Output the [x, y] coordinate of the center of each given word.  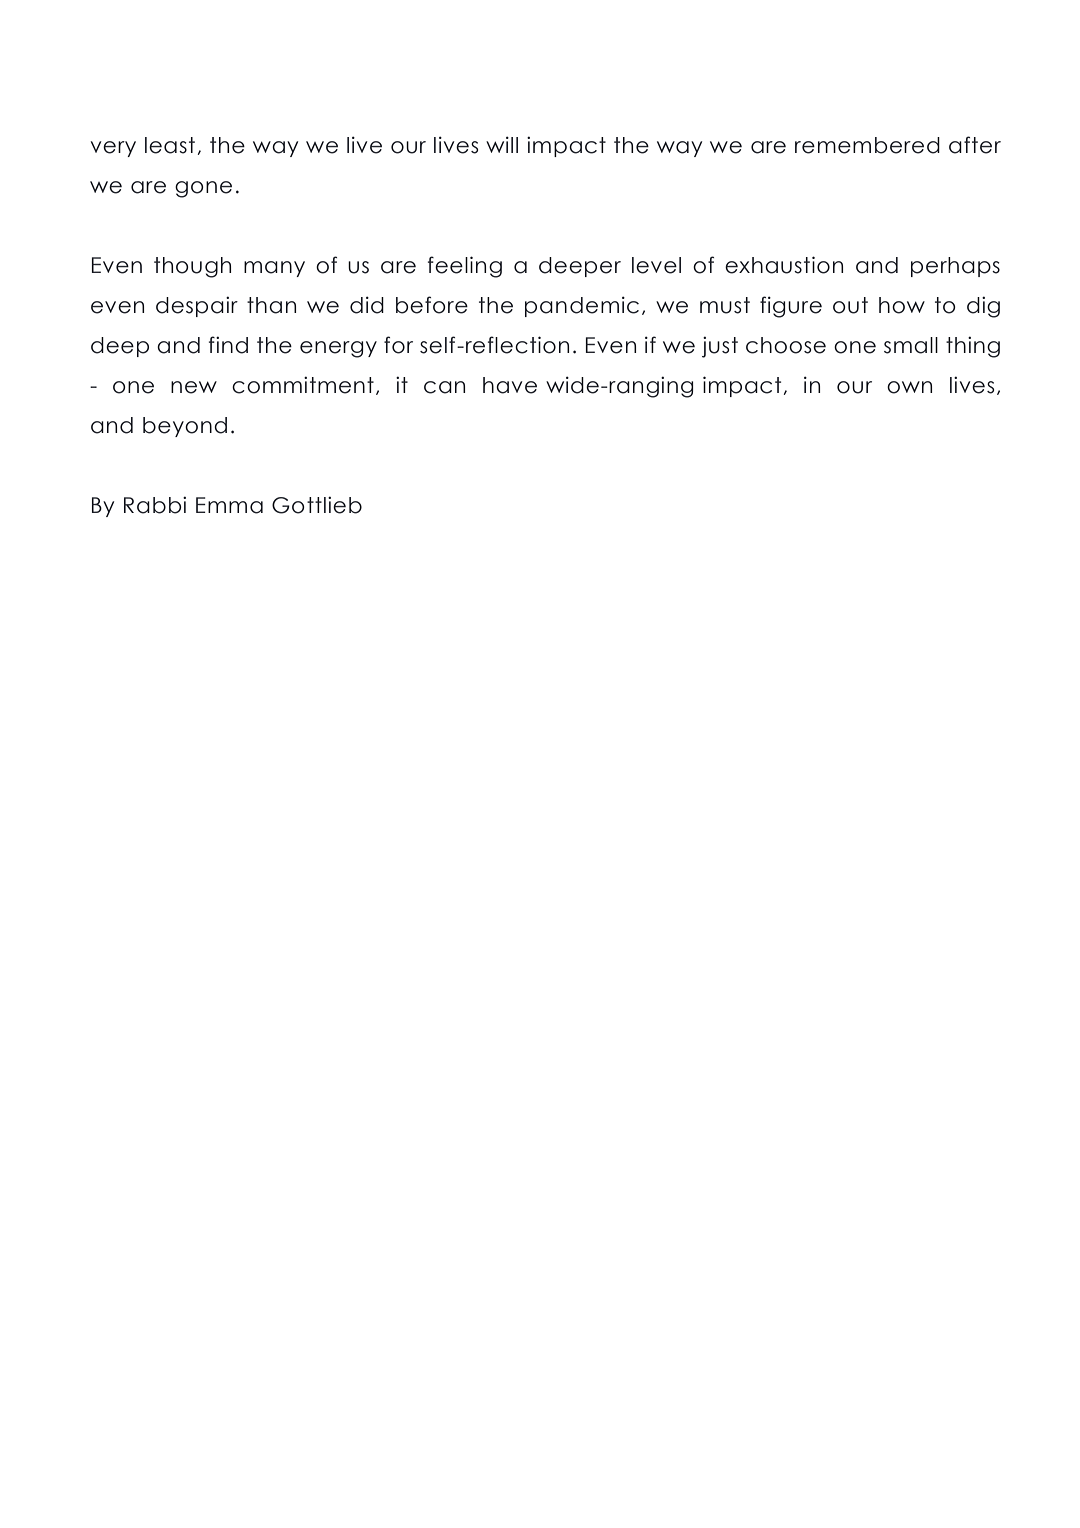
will [502, 144]
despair [197, 306]
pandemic [582, 306]
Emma [229, 505]
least [170, 145]
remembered [867, 145]
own [909, 387]
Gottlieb [317, 505]
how [902, 305]
